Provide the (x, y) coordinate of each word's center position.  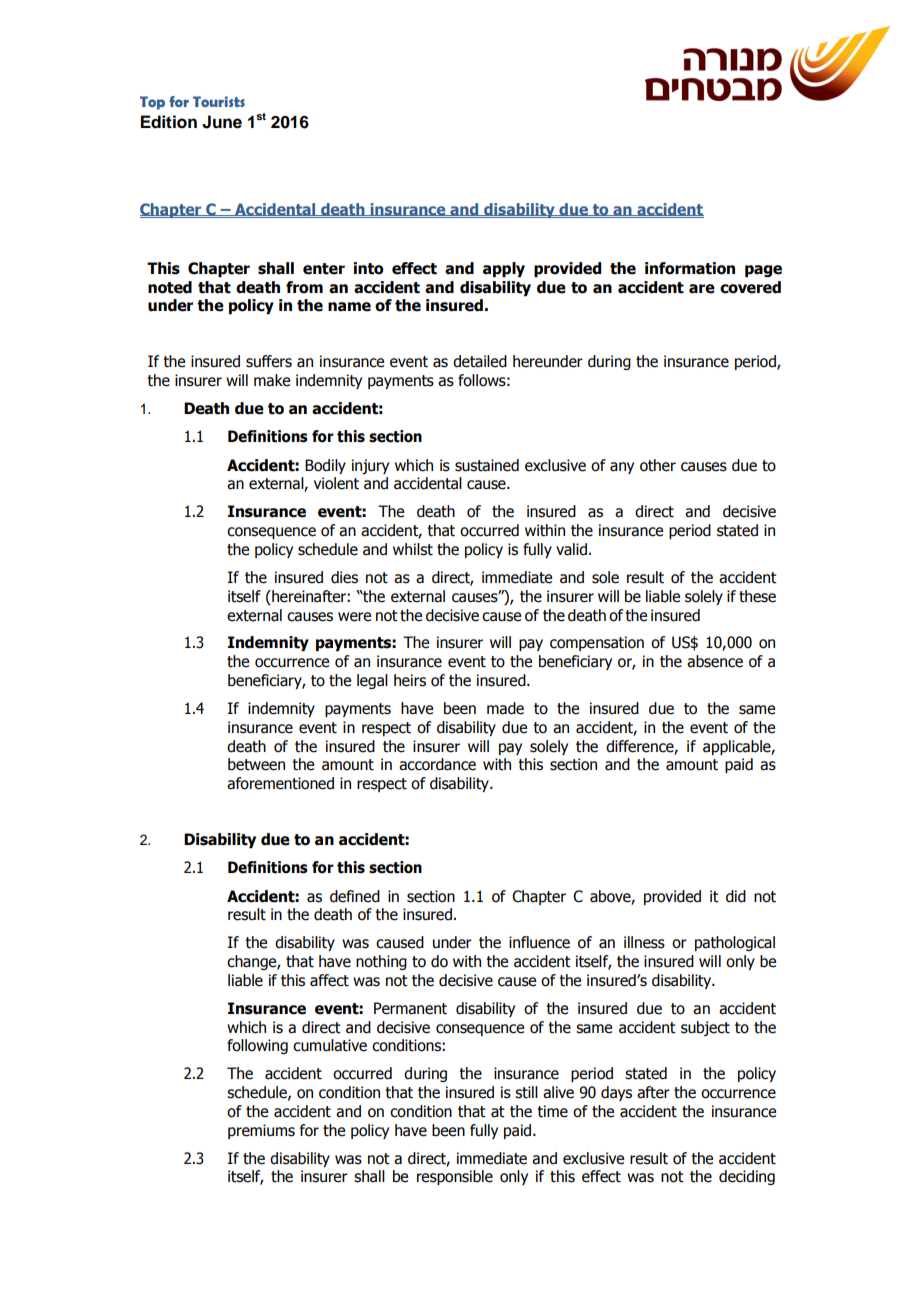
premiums (261, 1131)
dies (344, 577)
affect (329, 980)
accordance (437, 764)
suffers (269, 361)
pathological (735, 943)
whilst (413, 549)
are (702, 289)
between (256, 764)
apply (504, 269)
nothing (381, 962)
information (690, 268)
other (658, 465)
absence (715, 661)
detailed (480, 361)
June (222, 122)
